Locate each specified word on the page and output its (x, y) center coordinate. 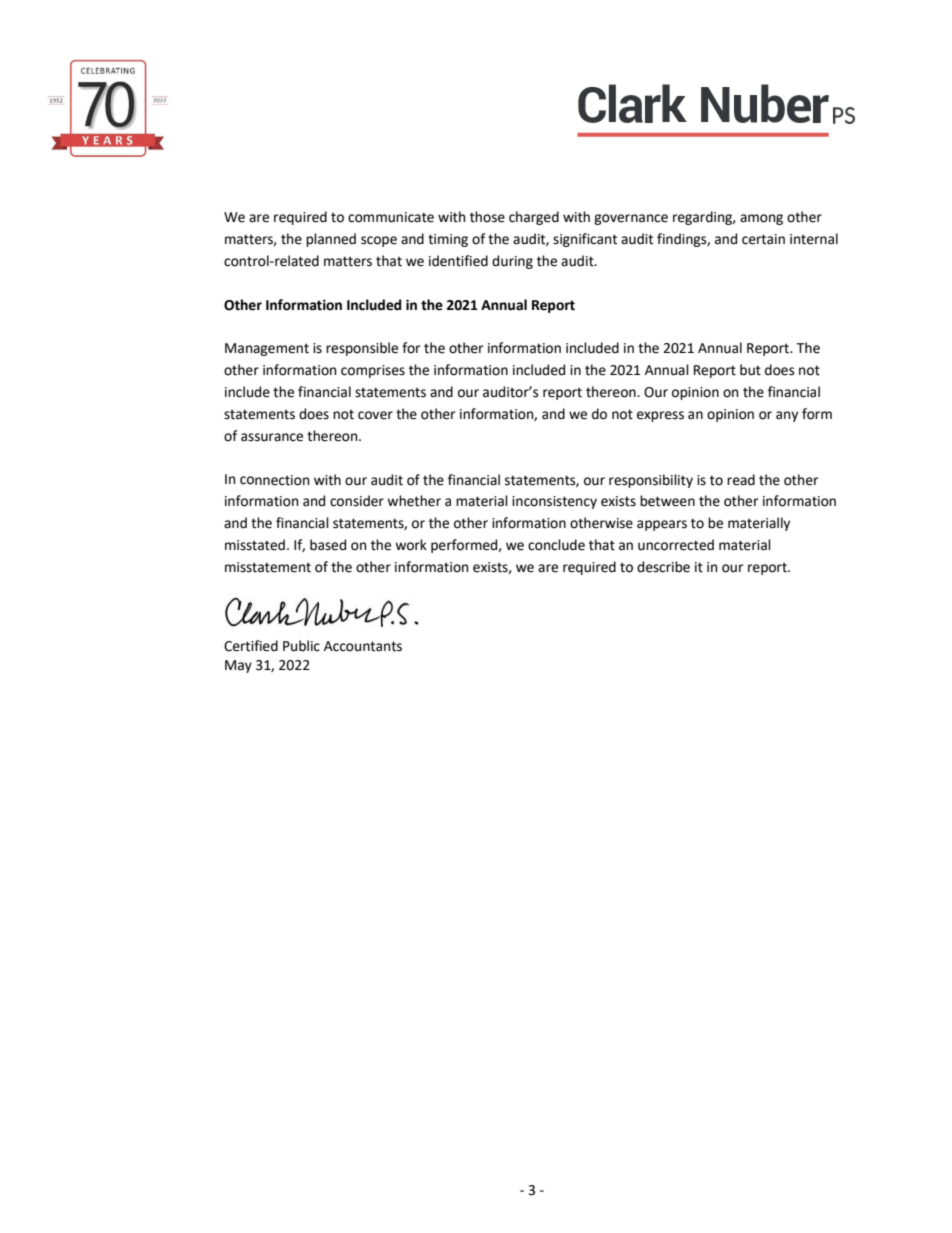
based (328, 545)
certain (763, 239)
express (660, 416)
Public (301, 646)
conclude (556, 545)
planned (331, 240)
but (750, 370)
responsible (362, 349)
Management (267, 349)
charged (534, 218)
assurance (272, 437)
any (787, 416)
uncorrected (676, 545)
